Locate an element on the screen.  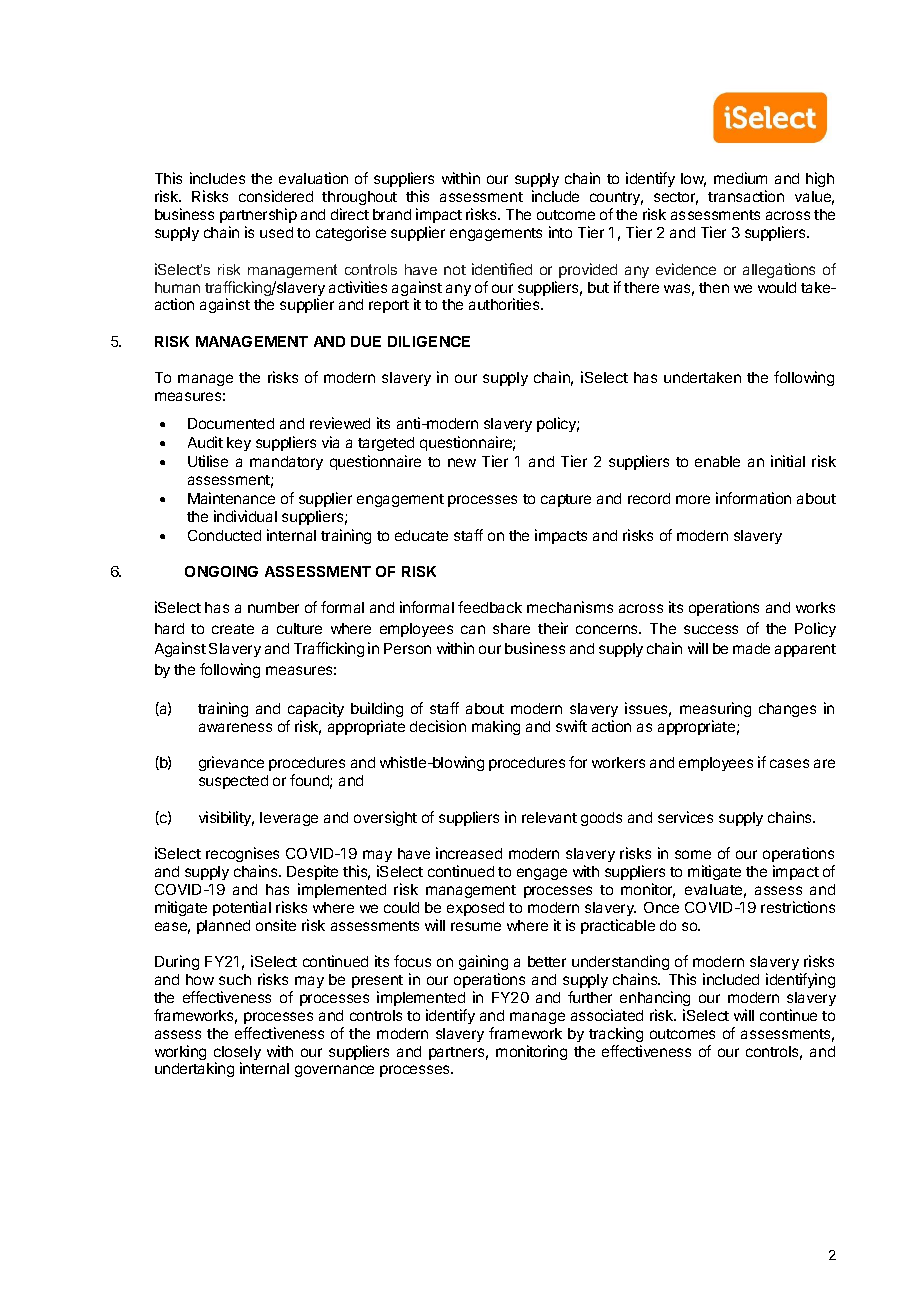
considered is located at coordinates (276, 196).
